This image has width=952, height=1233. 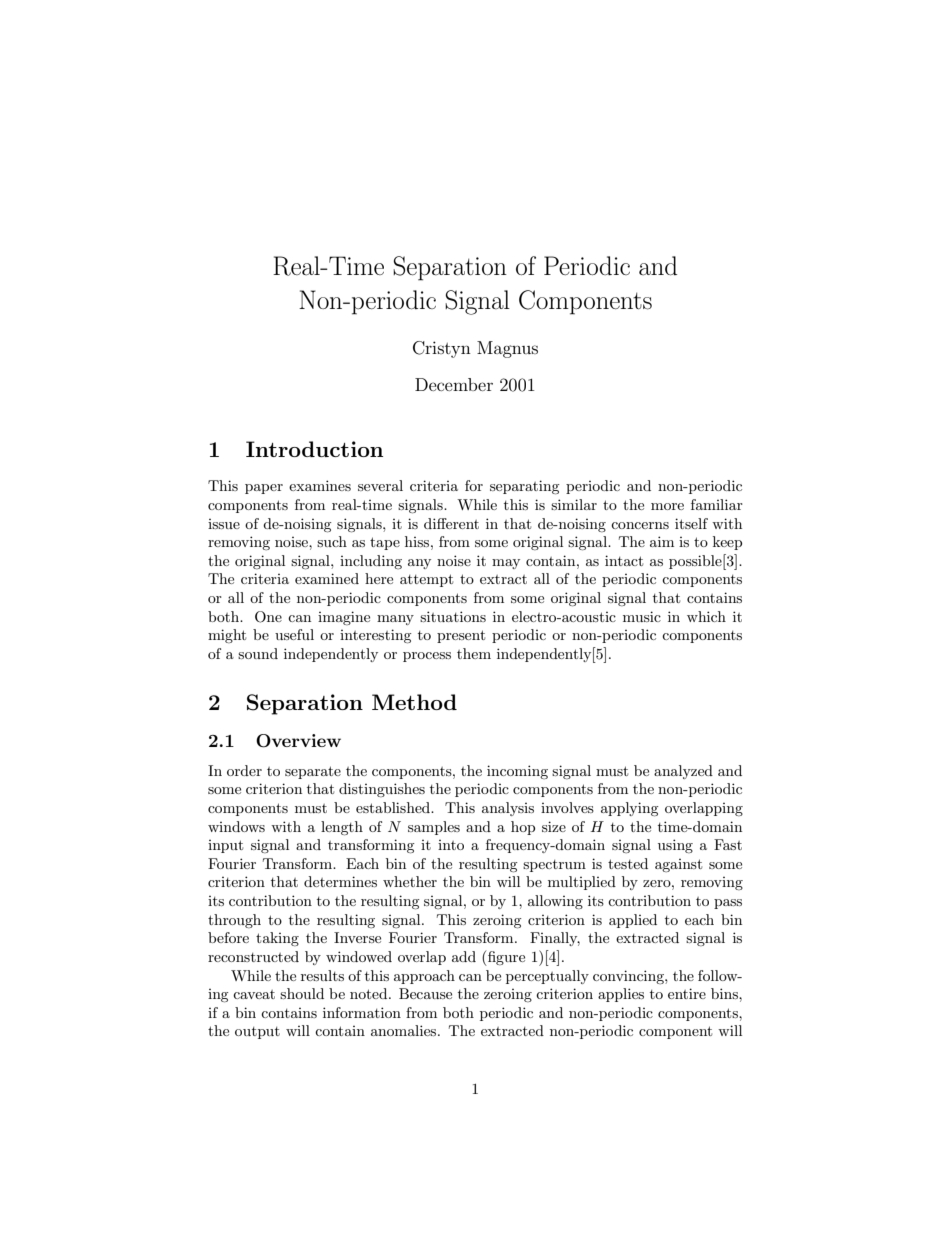 What do you see at coordinates (662, 541) in the image?
I see `aim` at bounding box center [662, 541].
